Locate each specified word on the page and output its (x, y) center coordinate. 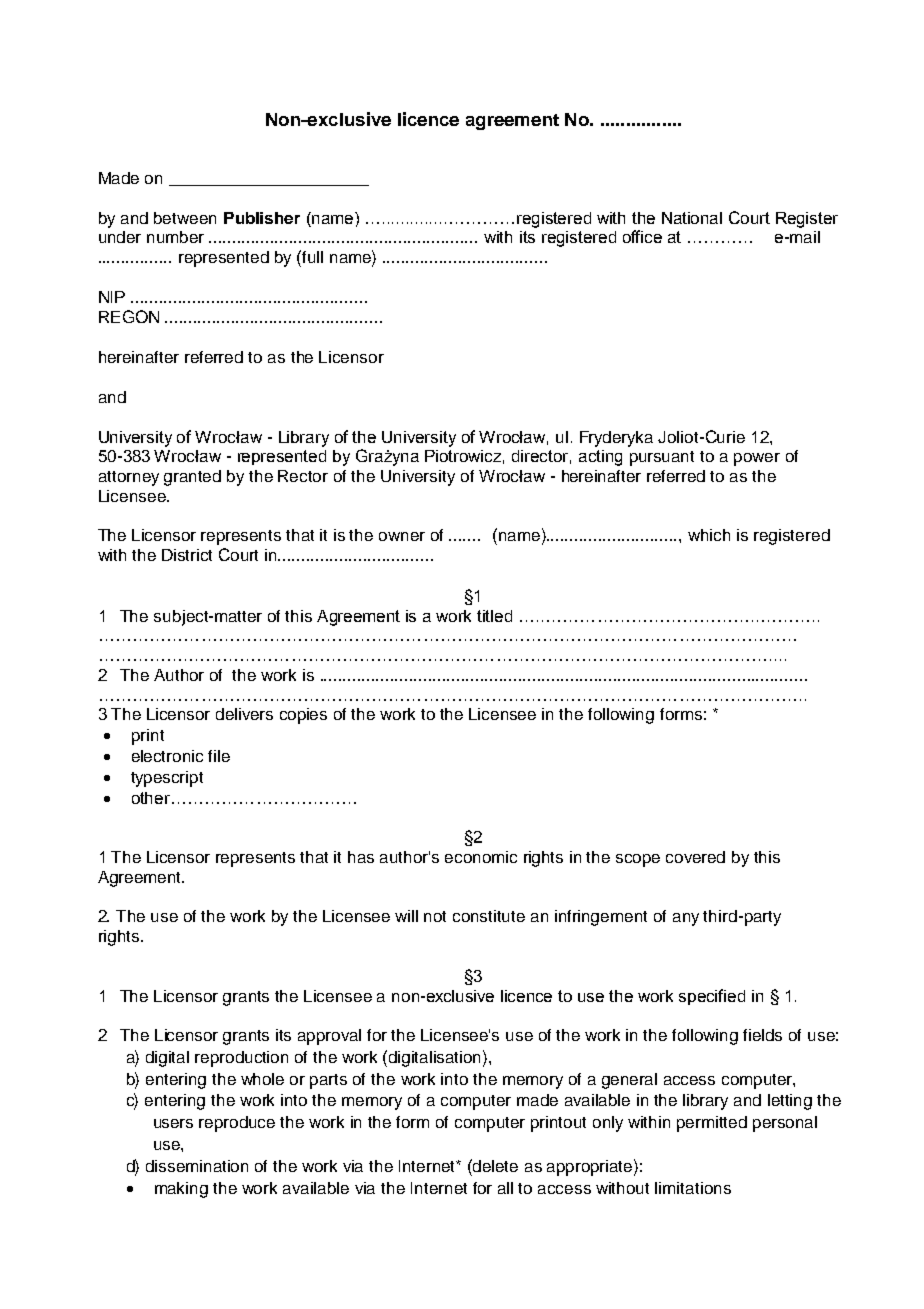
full (312, 257)
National (692, 218)
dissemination (197, 1166)
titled (494, 616)
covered (695, 857)
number (175, 237)
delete (495, 1166)
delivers (244, 714)
